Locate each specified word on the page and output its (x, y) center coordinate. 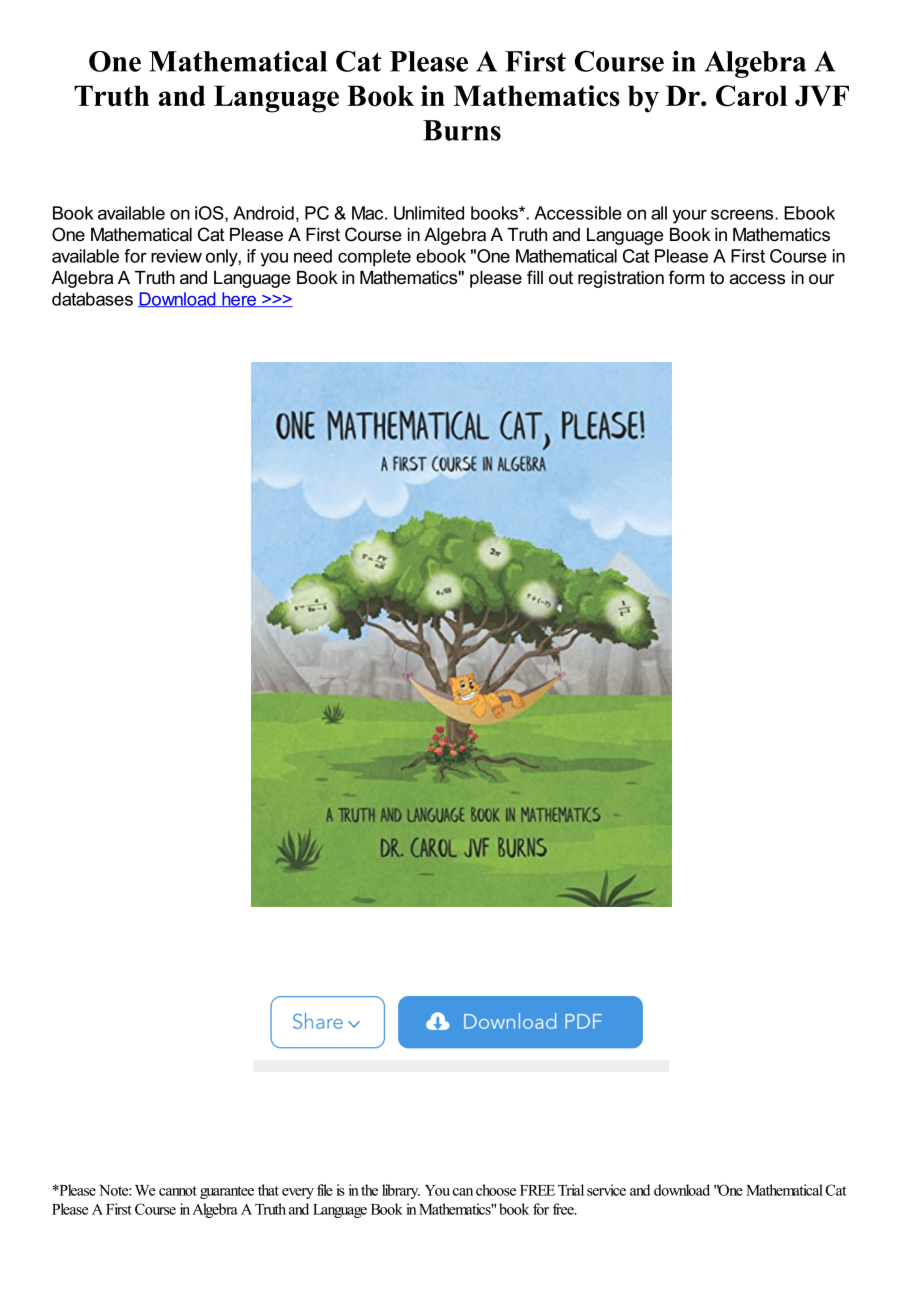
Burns (462, 130)
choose (496, 1190)
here (239, 299)
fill (535, 277)
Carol (751, 96)
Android (263, 213)
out (561, 278)
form (686, 277)
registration (621, 279)
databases (92, 299)
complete (374, 257)
